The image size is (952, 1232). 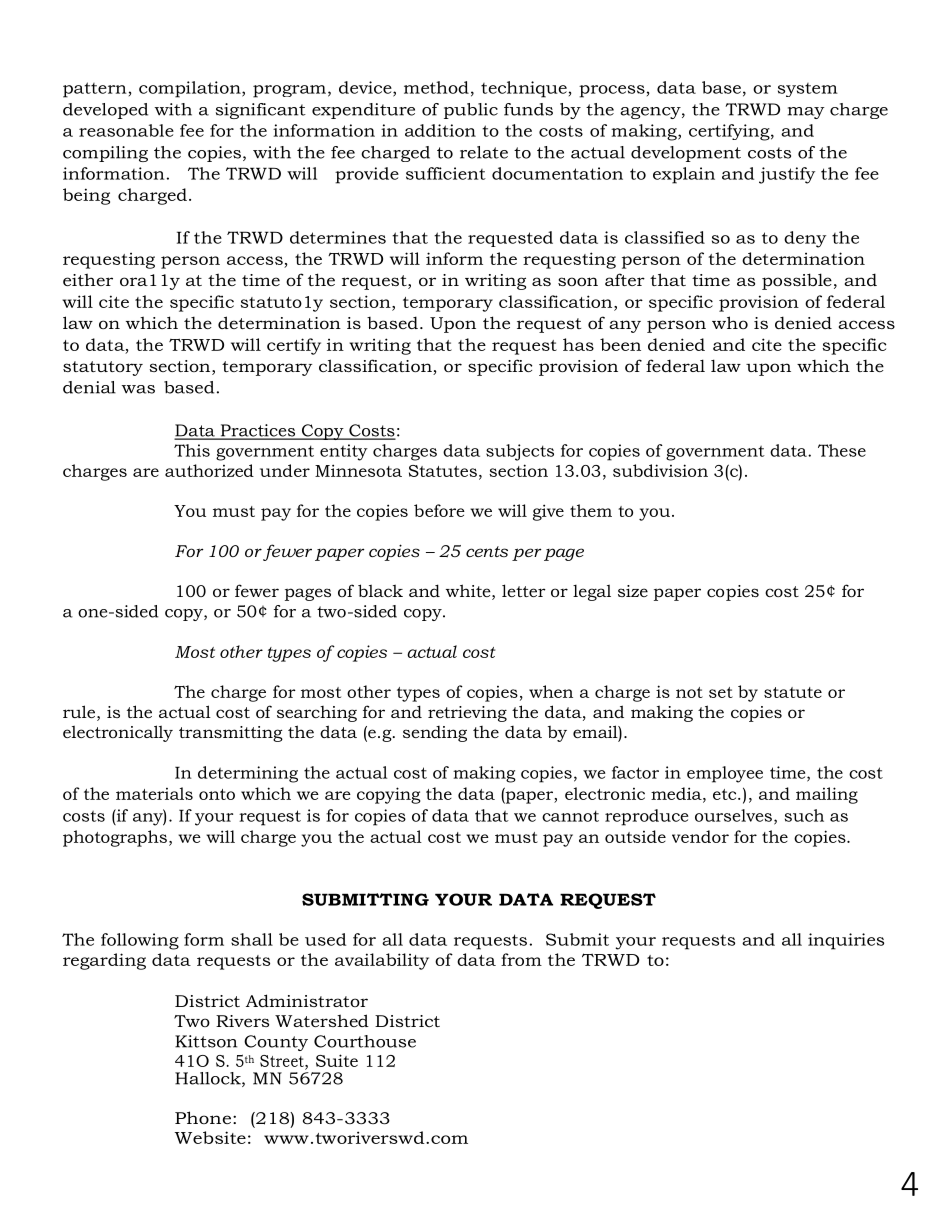 What do you see at coordinates (115, 838) in the document?
I see `photographs` at bounding box center [115, 838].
